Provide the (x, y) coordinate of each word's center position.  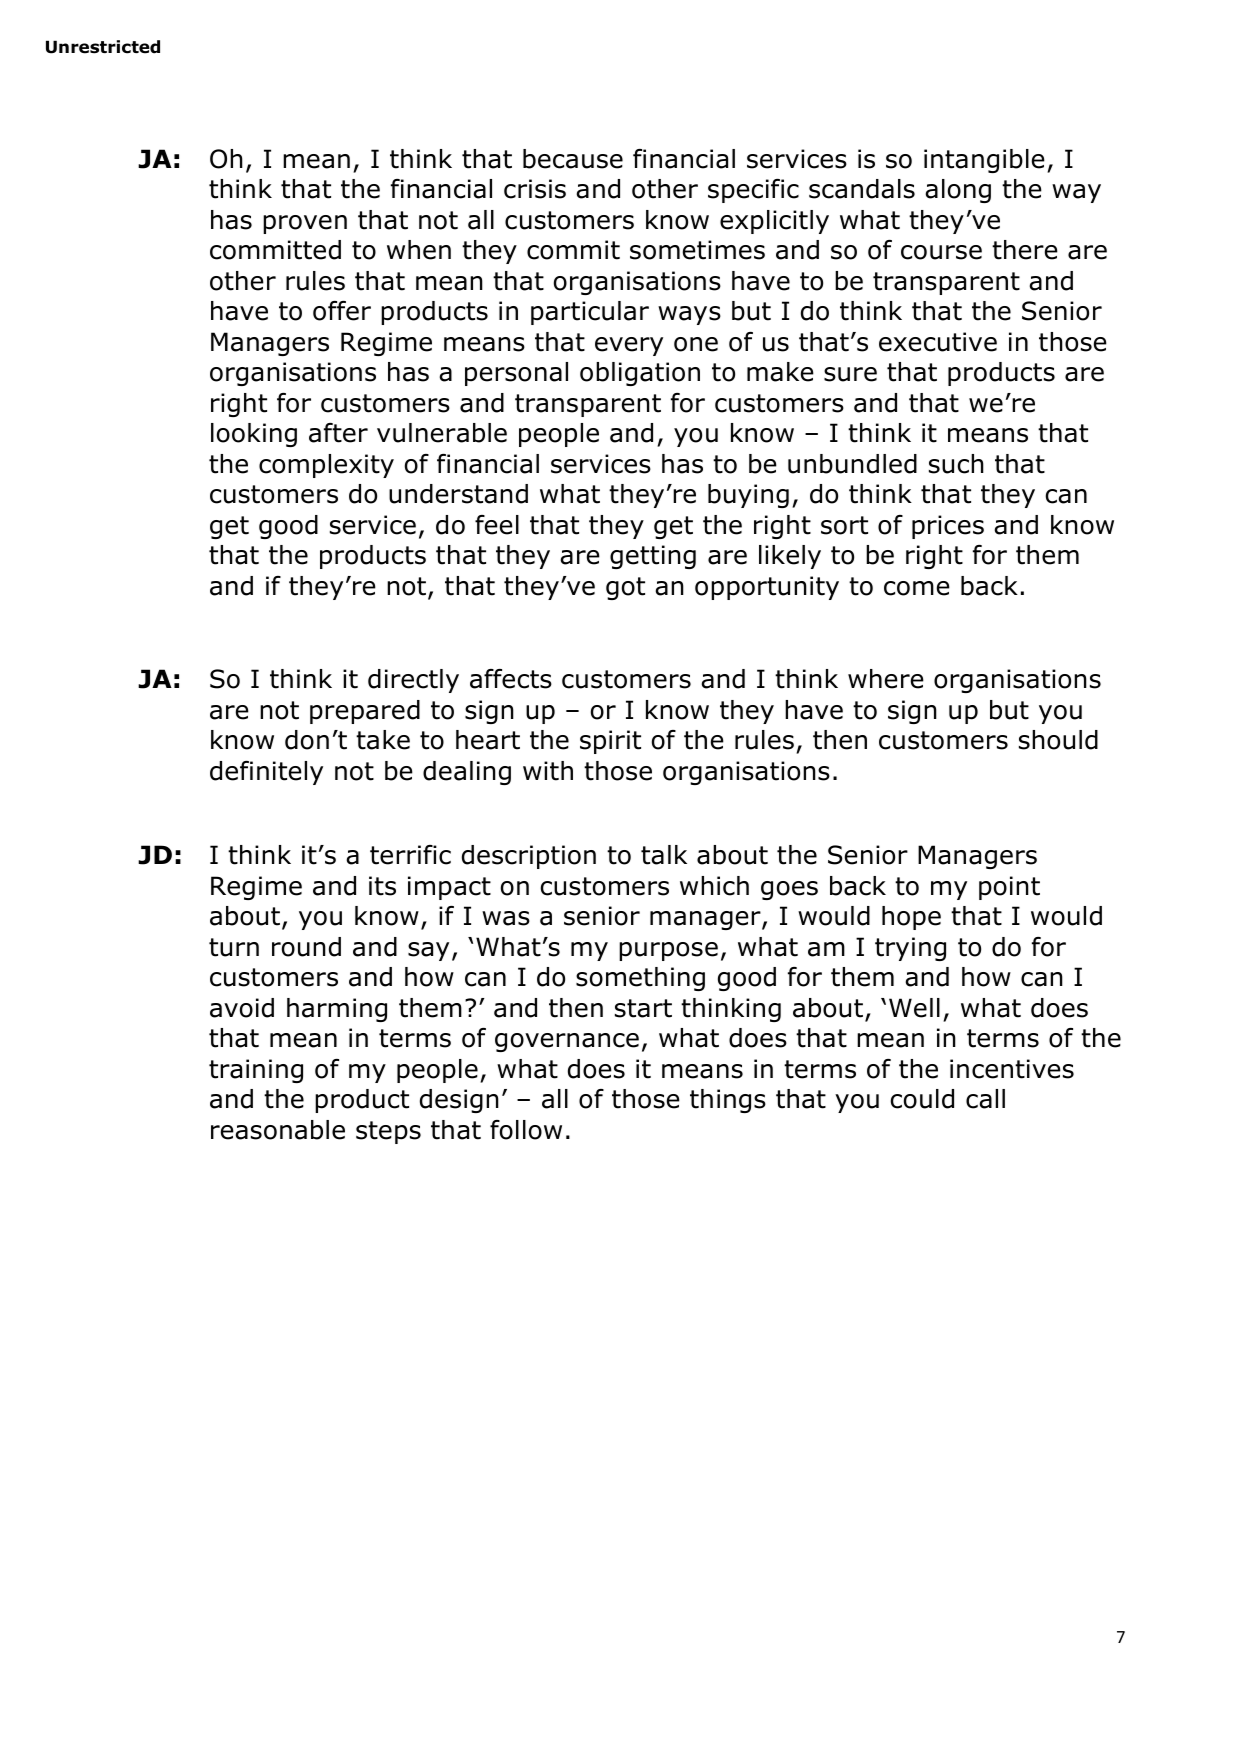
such (956, 464)
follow (526, 1130)
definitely (266, 773)
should (1058, 740)
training (256, 1071)
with (548, 771)
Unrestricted (103, 47)
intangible (984, 161)
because (573, 159)
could (922, 1099)
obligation (640, 374)
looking (254, 435)
